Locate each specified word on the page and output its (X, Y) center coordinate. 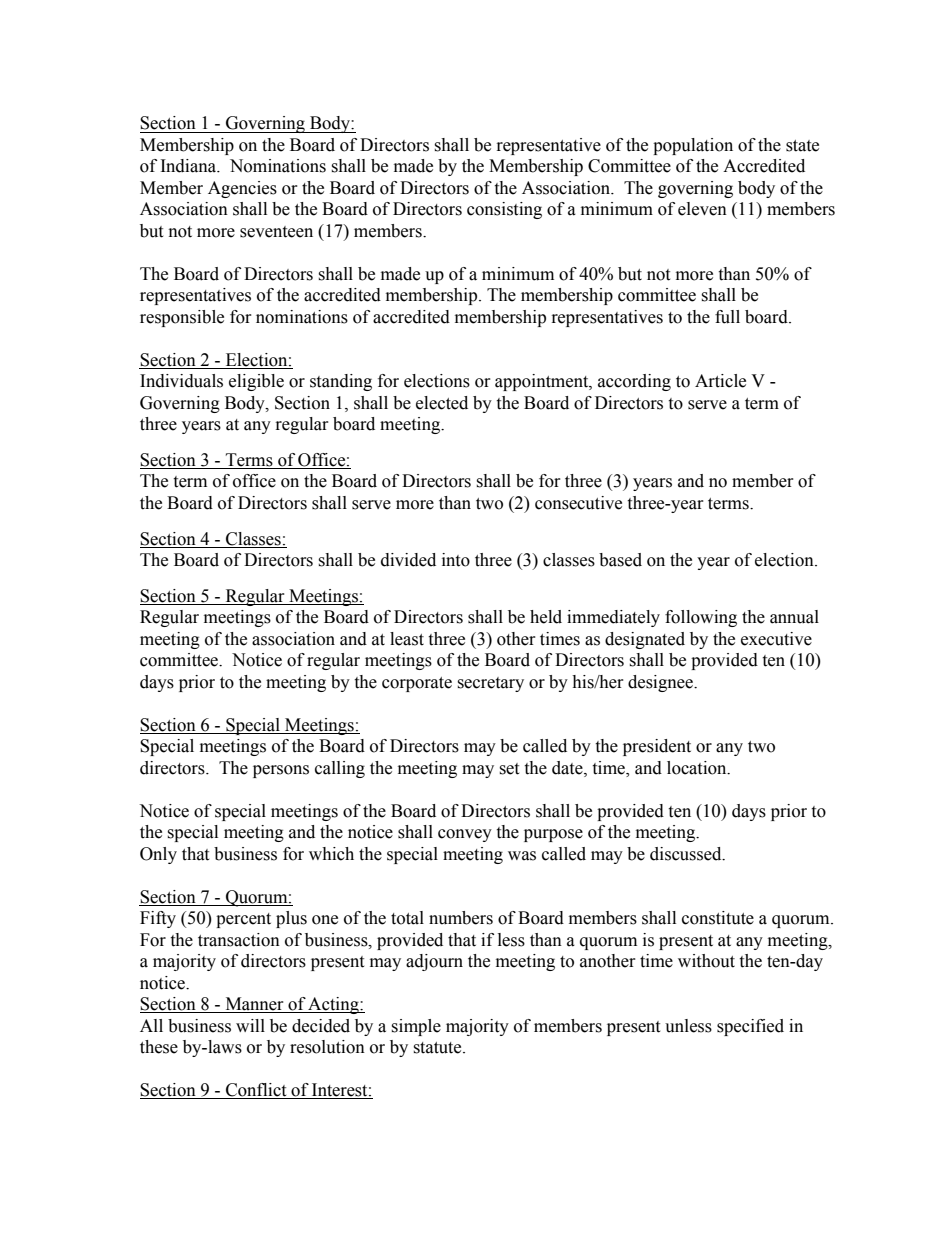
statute (438, 1048)
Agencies (242, 189)
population (693, 146)
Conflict (256, 1091)
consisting (504, 210)
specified (750, 1027)
